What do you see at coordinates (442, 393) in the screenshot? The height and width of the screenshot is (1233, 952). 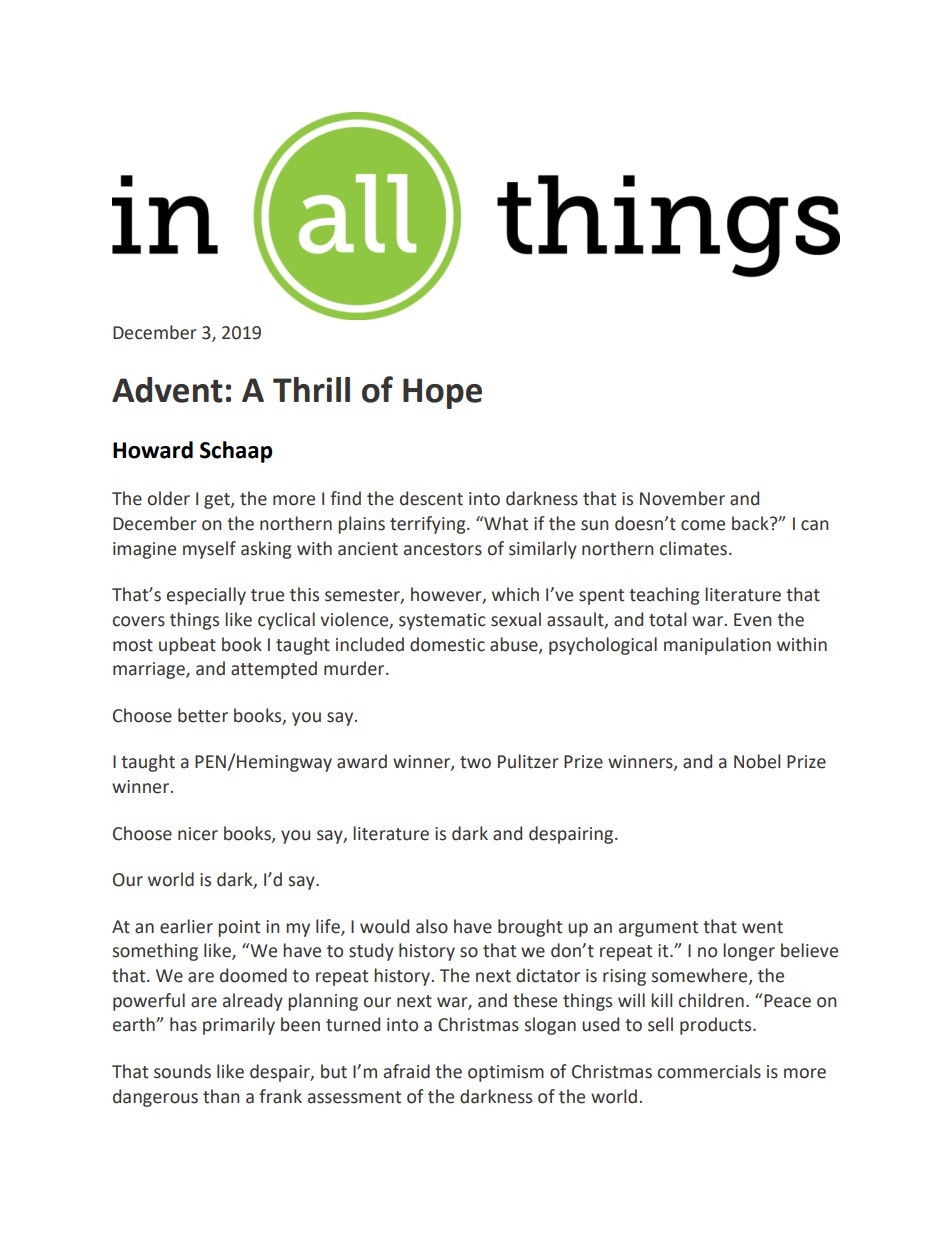 I see `Hope` at bounding box center [442, 393].
